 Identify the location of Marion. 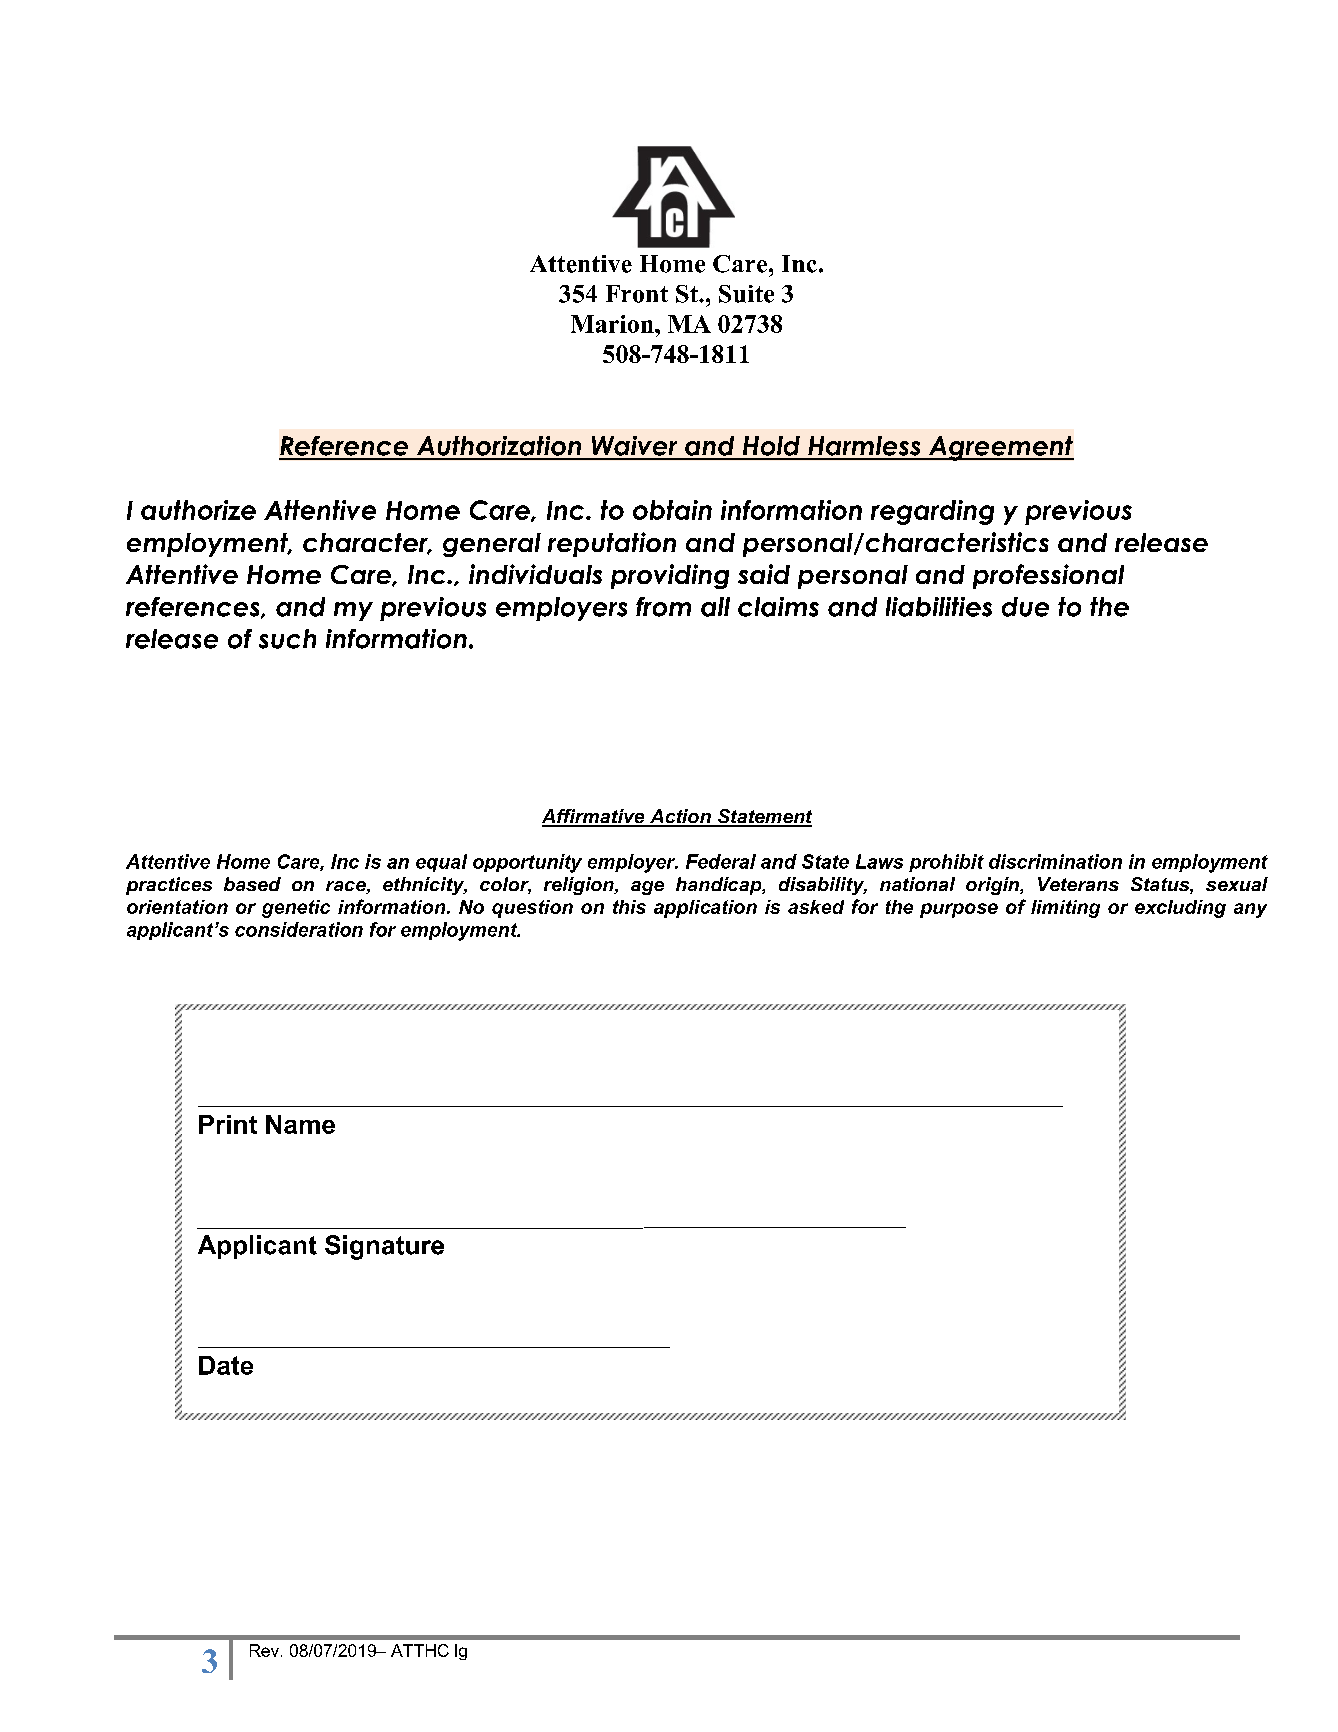
(613, 324).
